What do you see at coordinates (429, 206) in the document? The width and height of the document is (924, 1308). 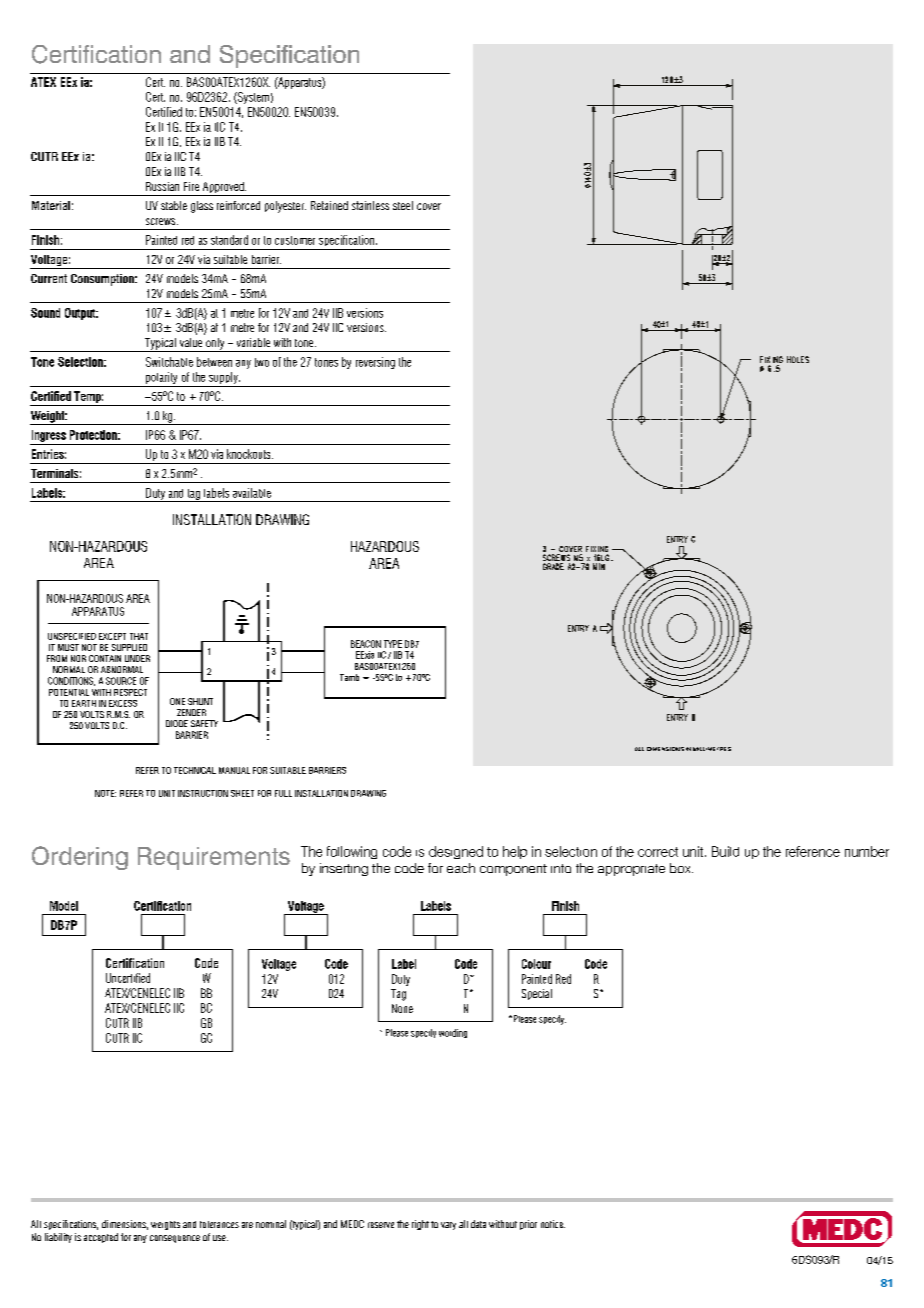 I see `cover` at bounding box center [429, 206].
